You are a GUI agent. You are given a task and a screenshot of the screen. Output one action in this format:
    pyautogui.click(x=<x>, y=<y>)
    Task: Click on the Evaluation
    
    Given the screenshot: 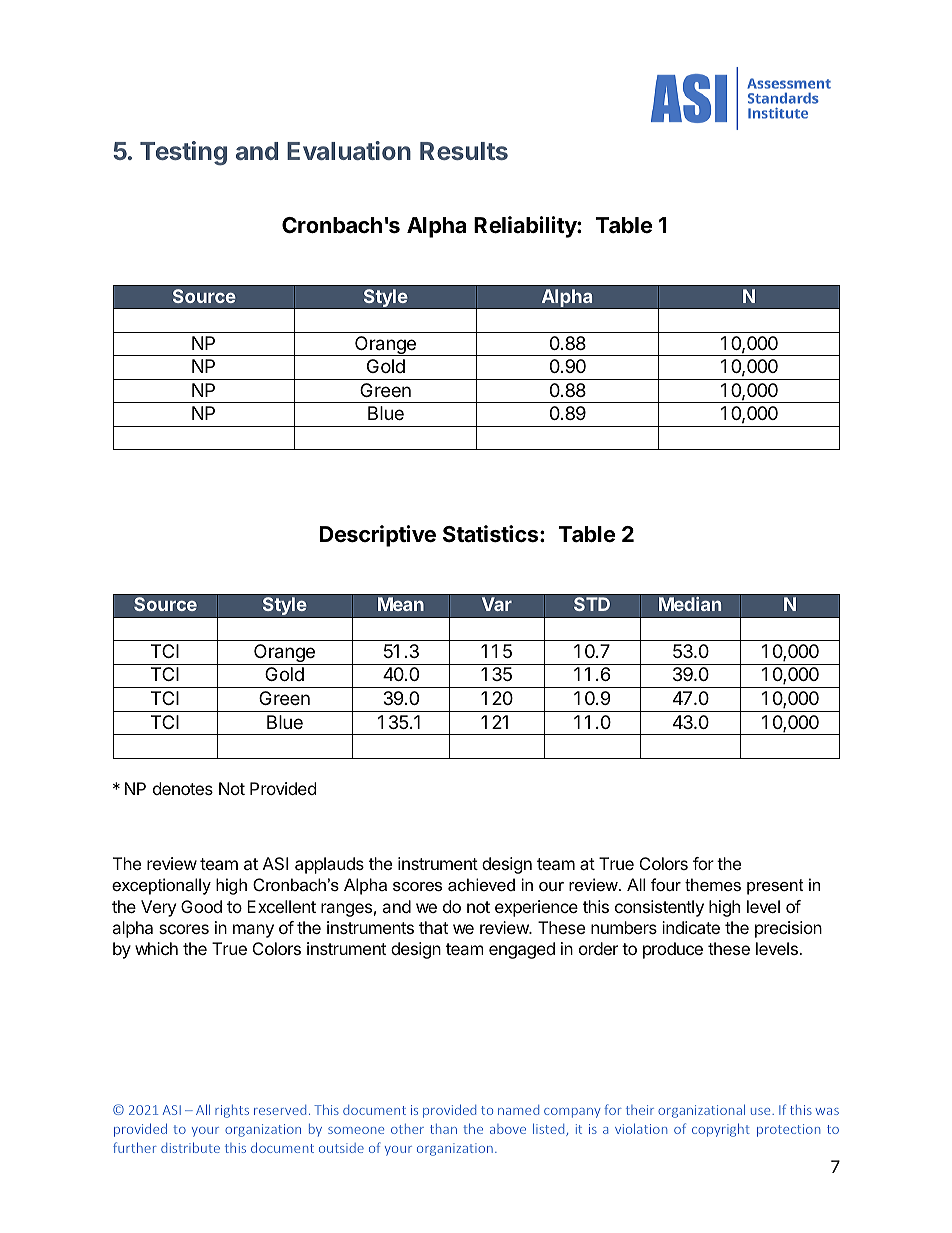 What is the action you would take?
    pyautogui.click(x=349, y=150)
